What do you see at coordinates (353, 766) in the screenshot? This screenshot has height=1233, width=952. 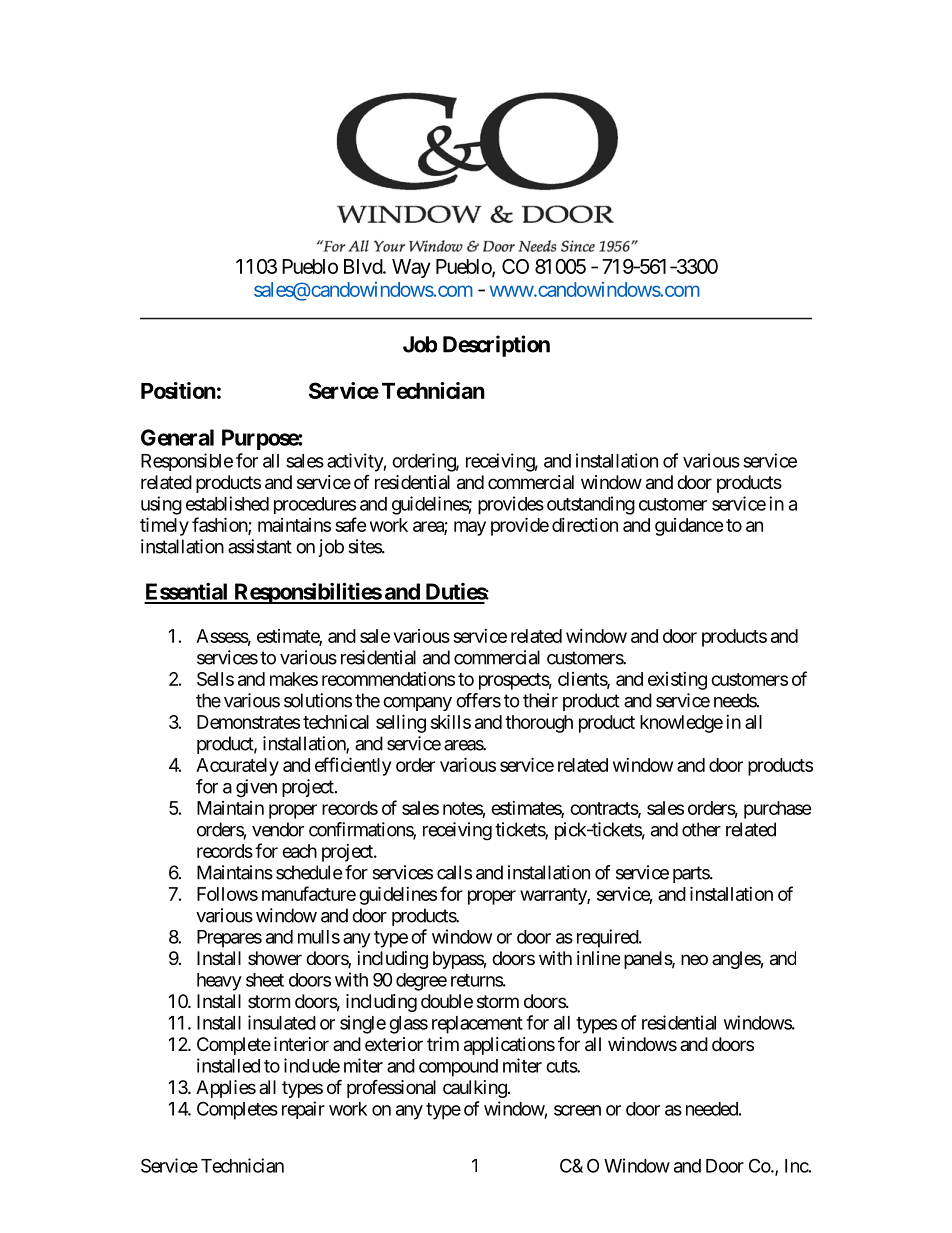 I see `efficiently` at bounding box center [353, 766].
